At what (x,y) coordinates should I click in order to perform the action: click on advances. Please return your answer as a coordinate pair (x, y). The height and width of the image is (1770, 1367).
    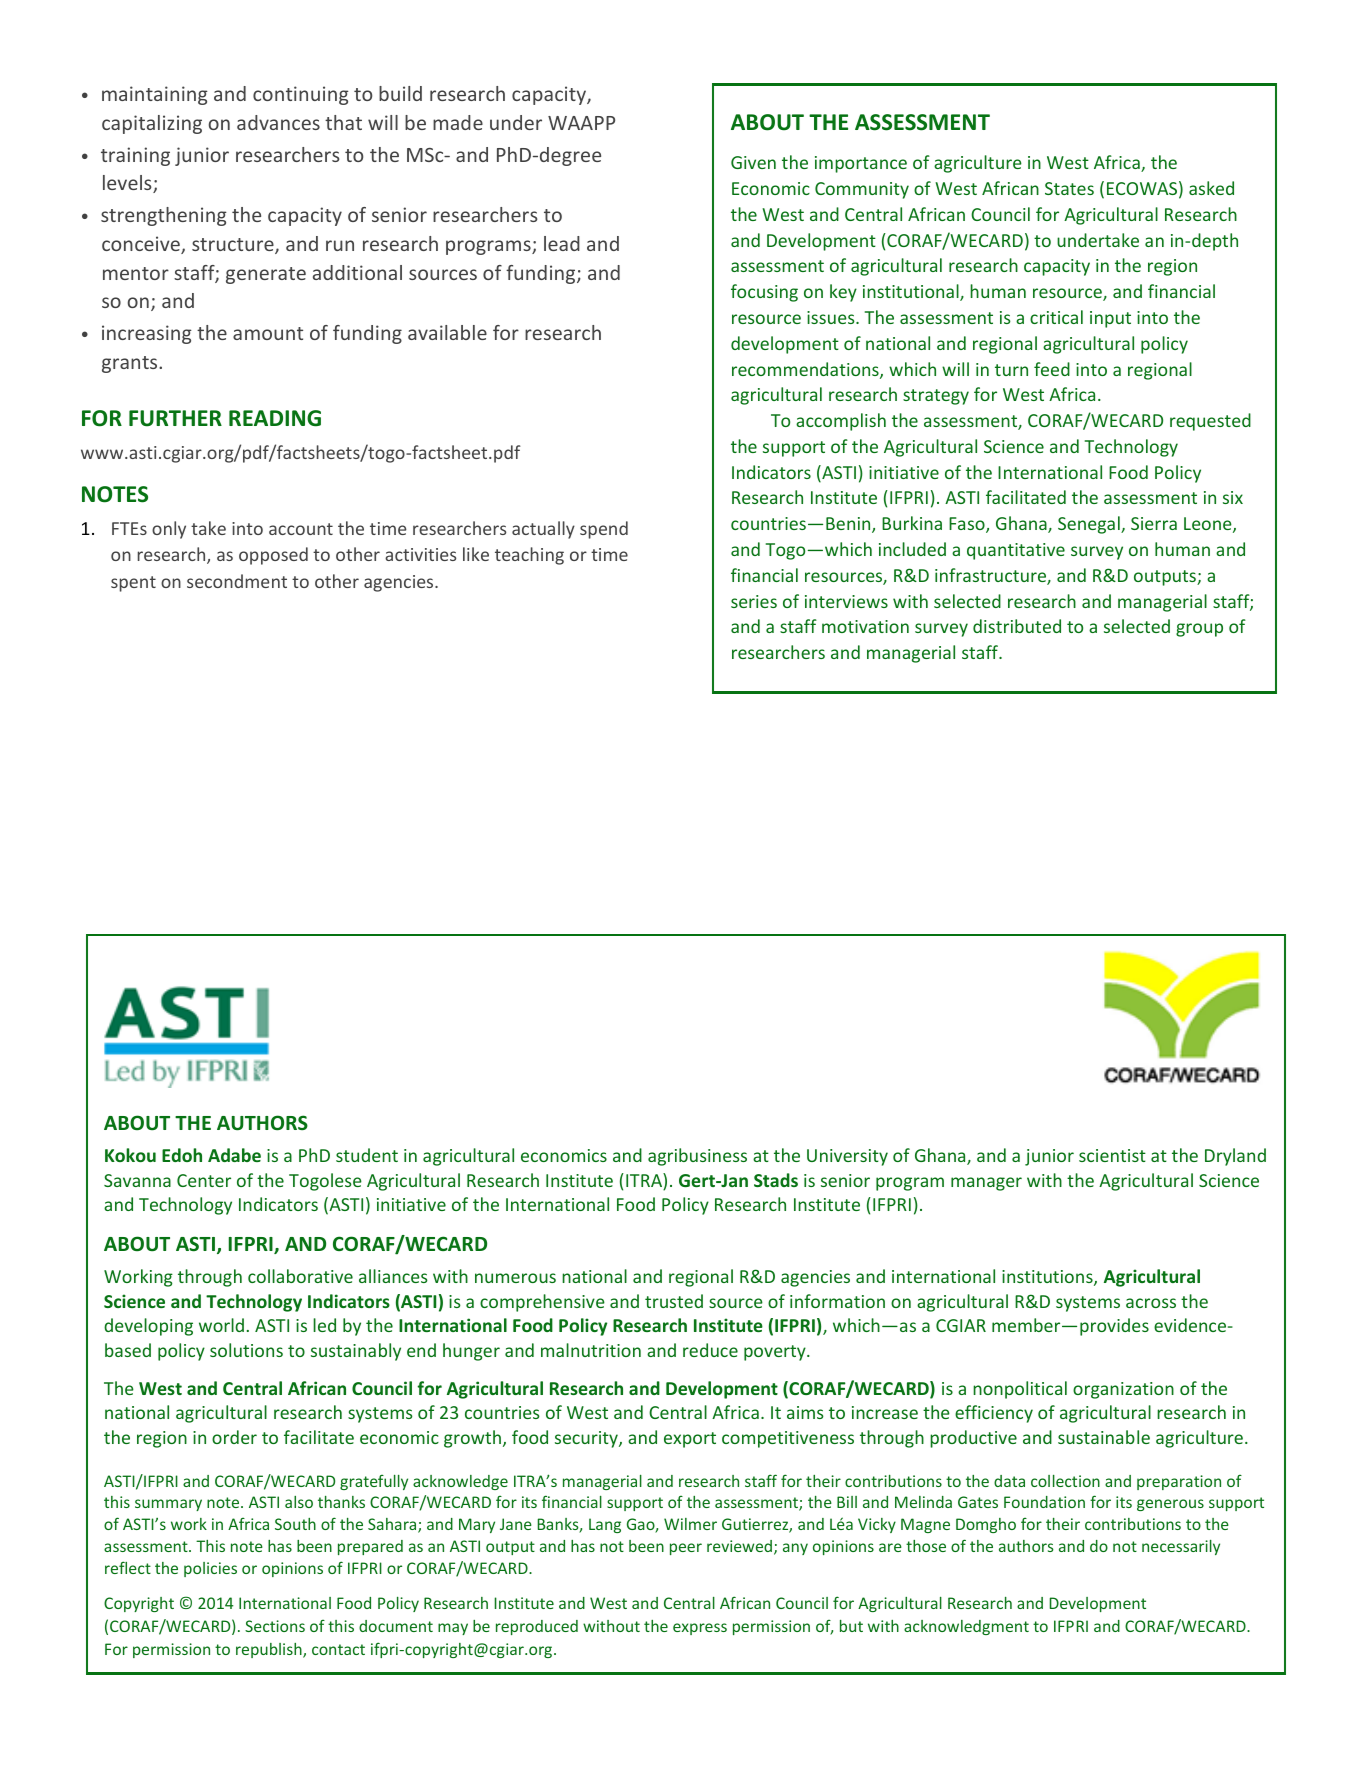
    Looking at the image, I should click on (278, 122).
